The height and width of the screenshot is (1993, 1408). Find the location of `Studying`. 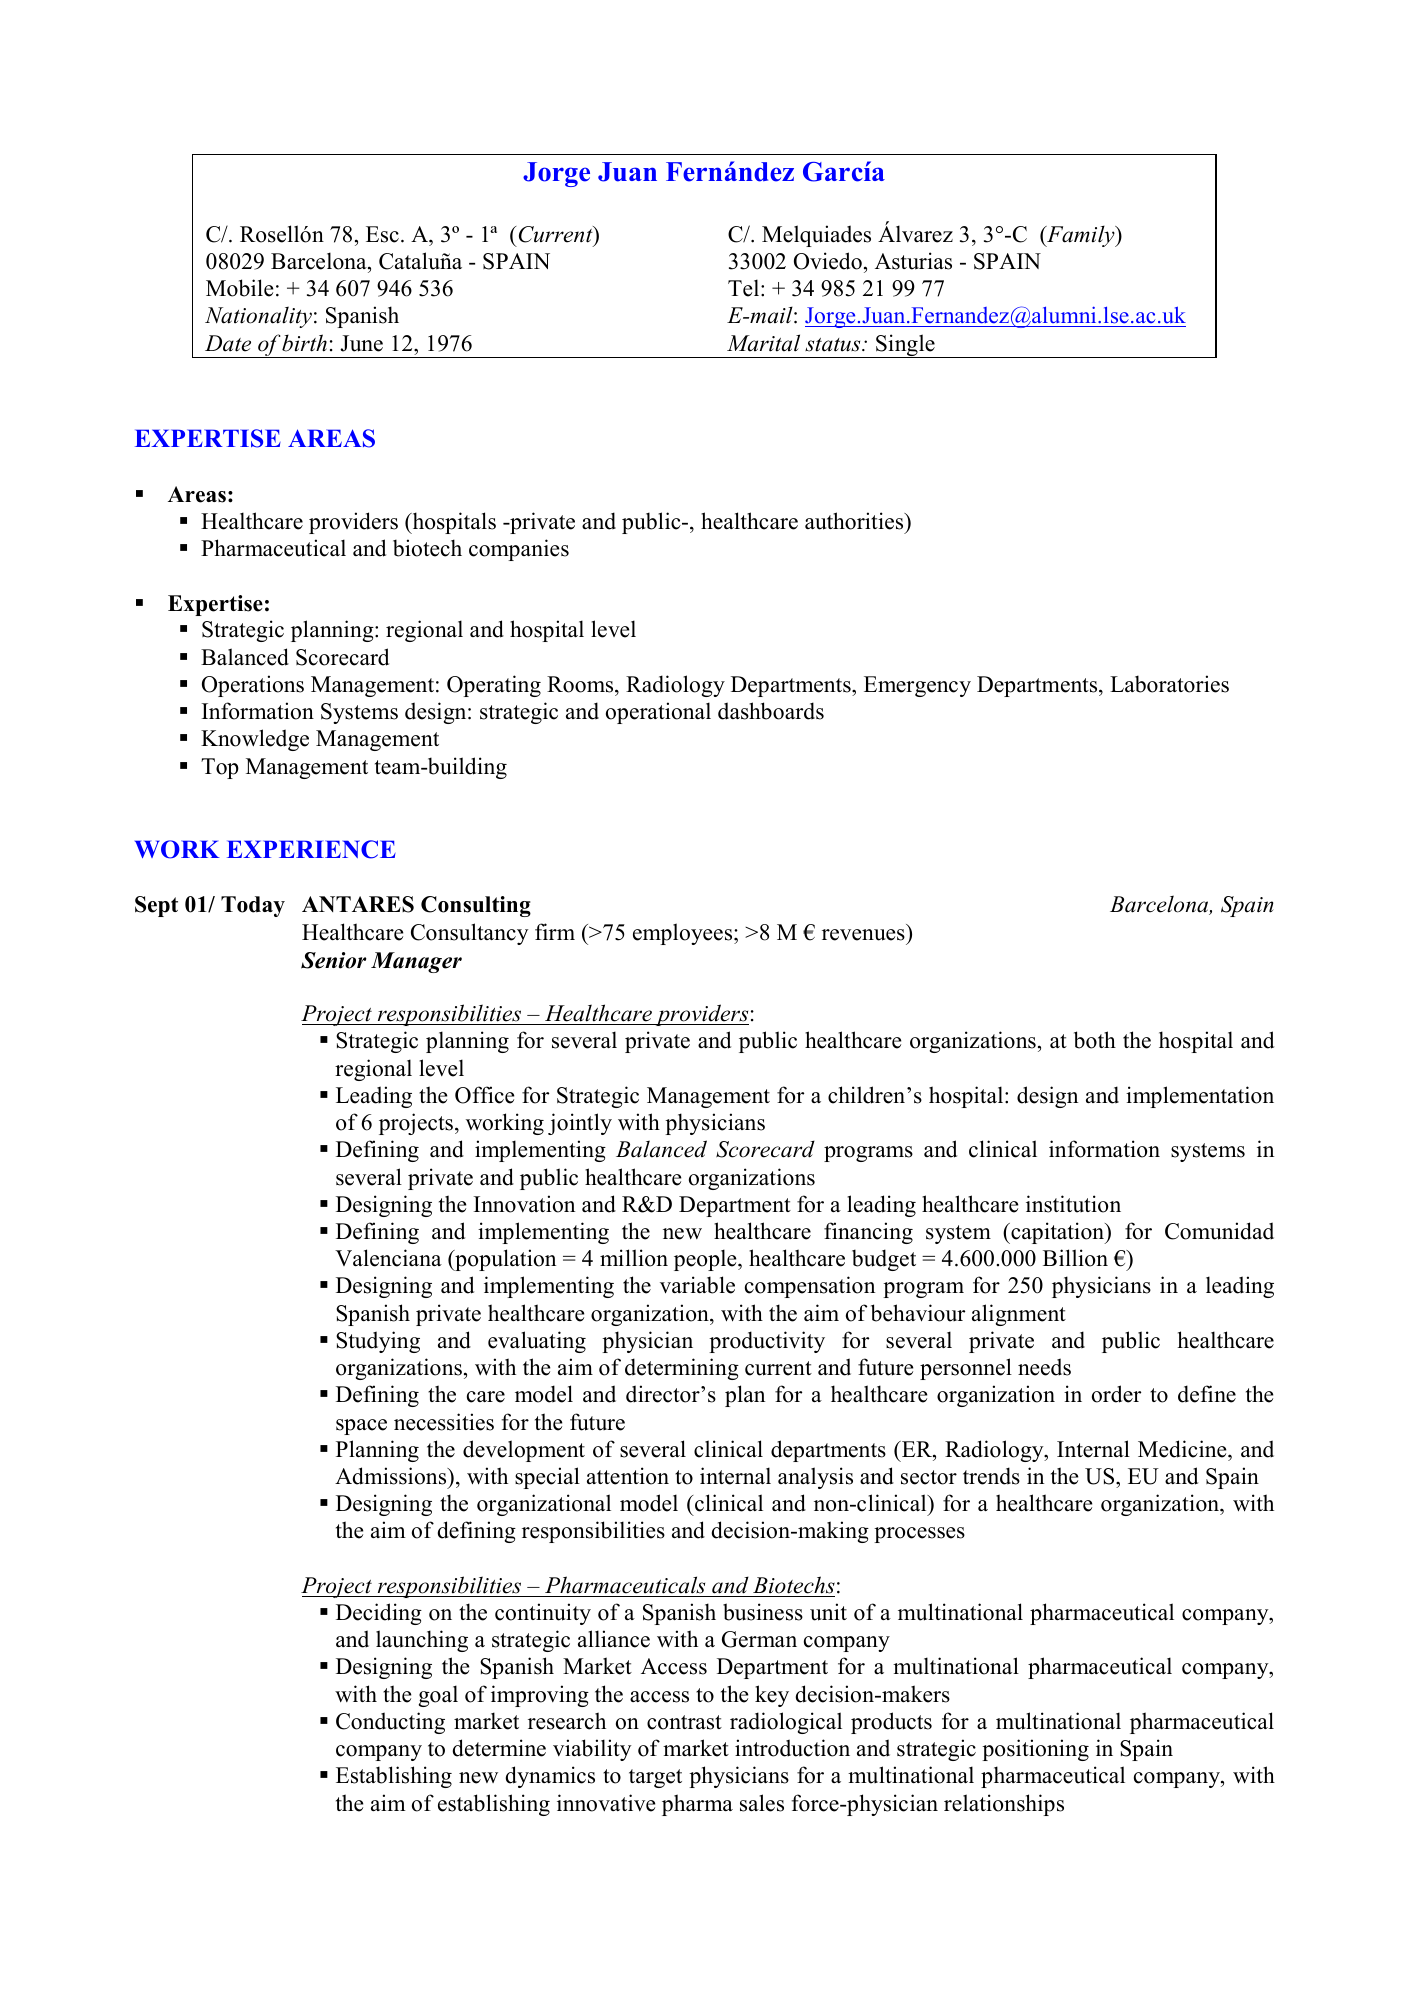

Studying is located at coordinates (378, 1342).
